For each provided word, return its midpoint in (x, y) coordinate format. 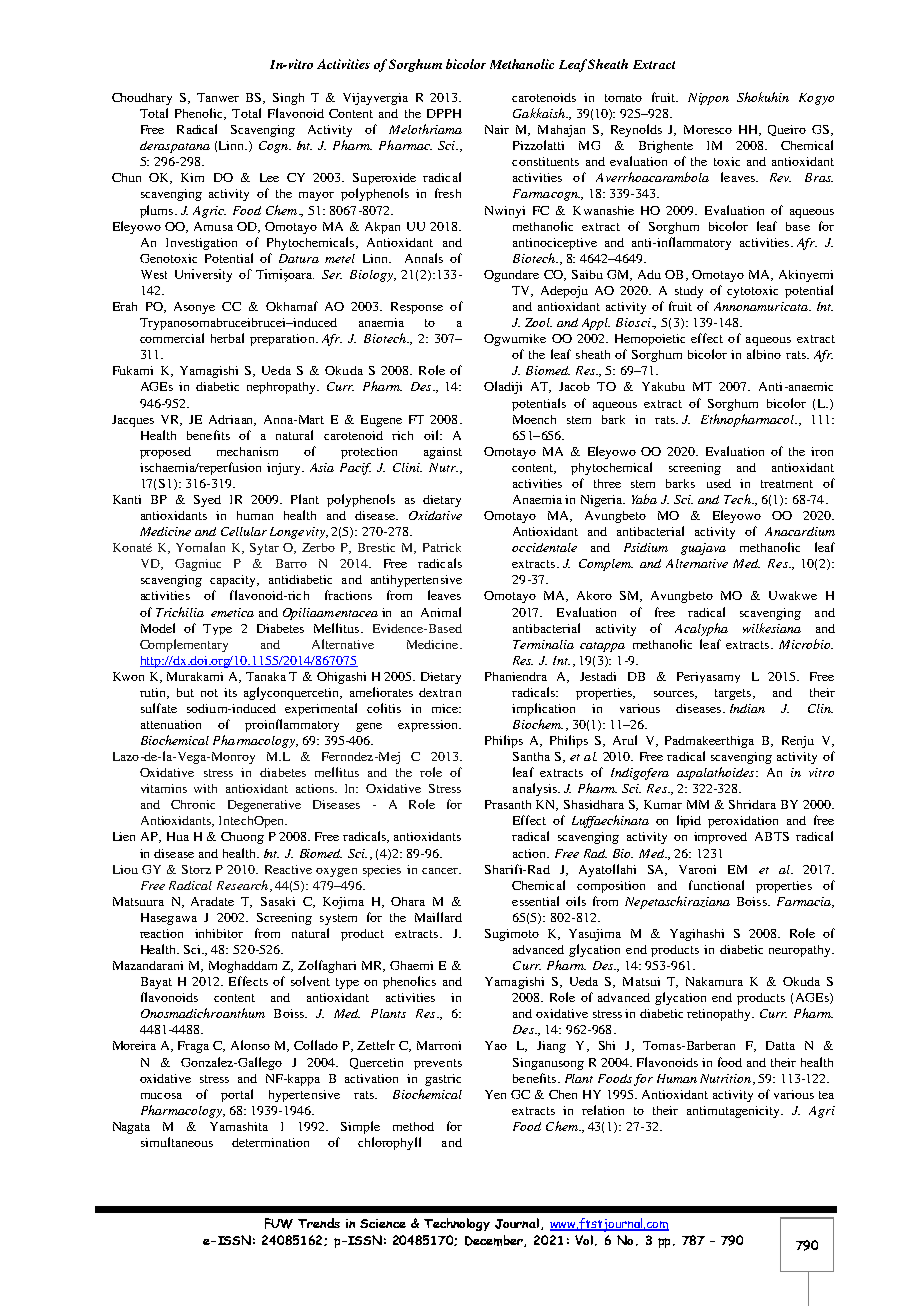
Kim (192, 177)
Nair (497, 129)
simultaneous (177, 1142)
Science (383, 1223)
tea (826, 1095)
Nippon (708, 99)
